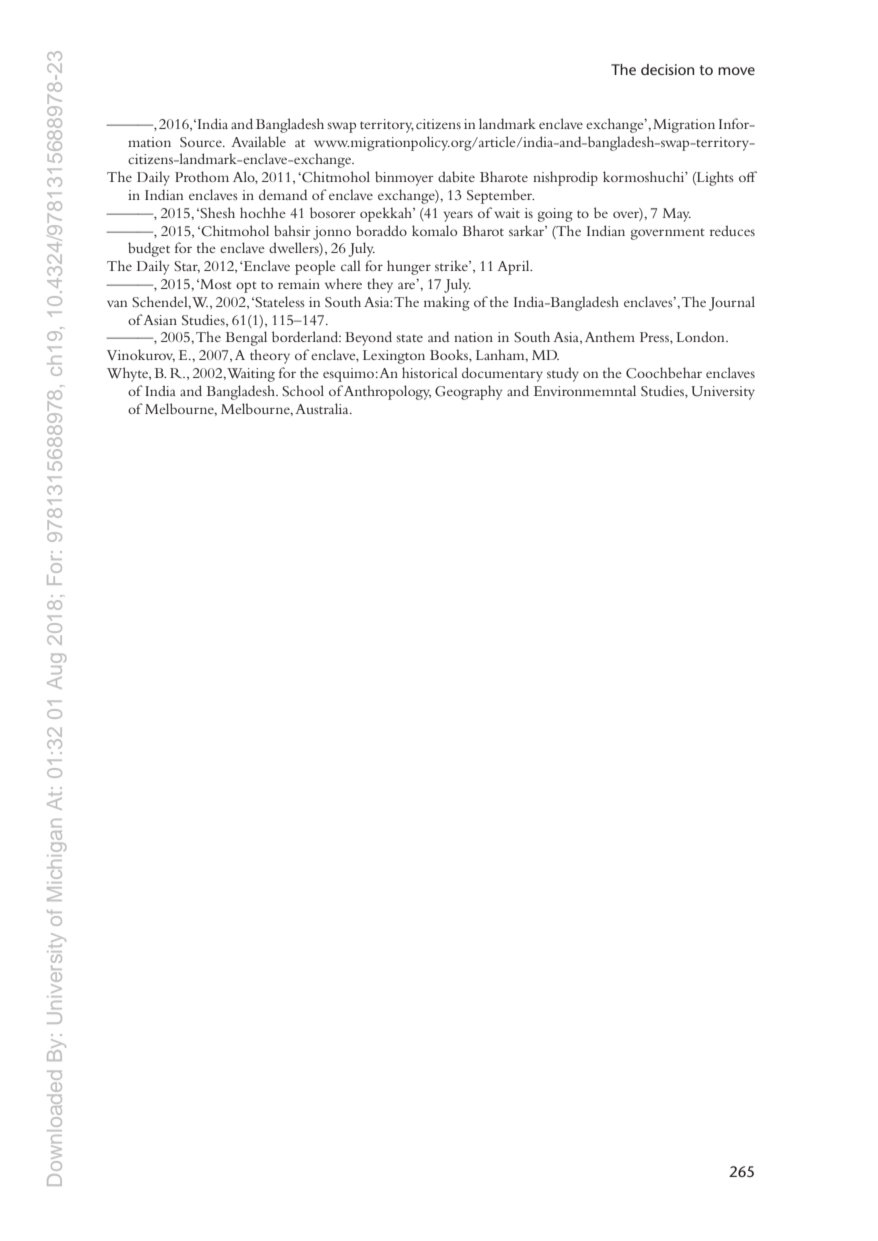  What do you see at coordinates (303, 390) in the image?
I see `School` at bounding box center [303, 390].
